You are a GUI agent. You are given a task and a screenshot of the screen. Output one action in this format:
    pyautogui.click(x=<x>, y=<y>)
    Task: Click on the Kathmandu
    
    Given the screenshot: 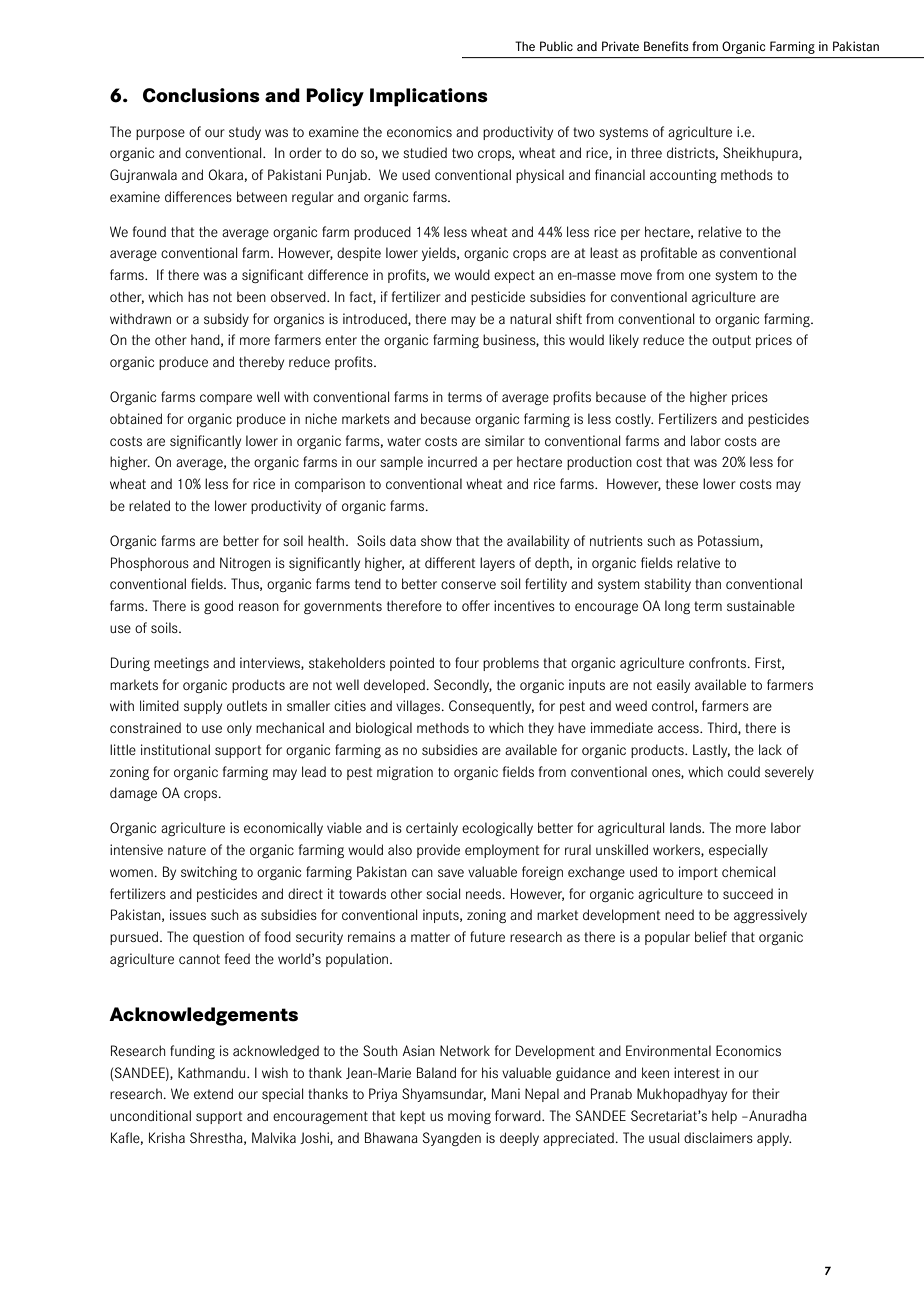 What is the action you would take?
    pyautogui.click(x=213, y=1072)
